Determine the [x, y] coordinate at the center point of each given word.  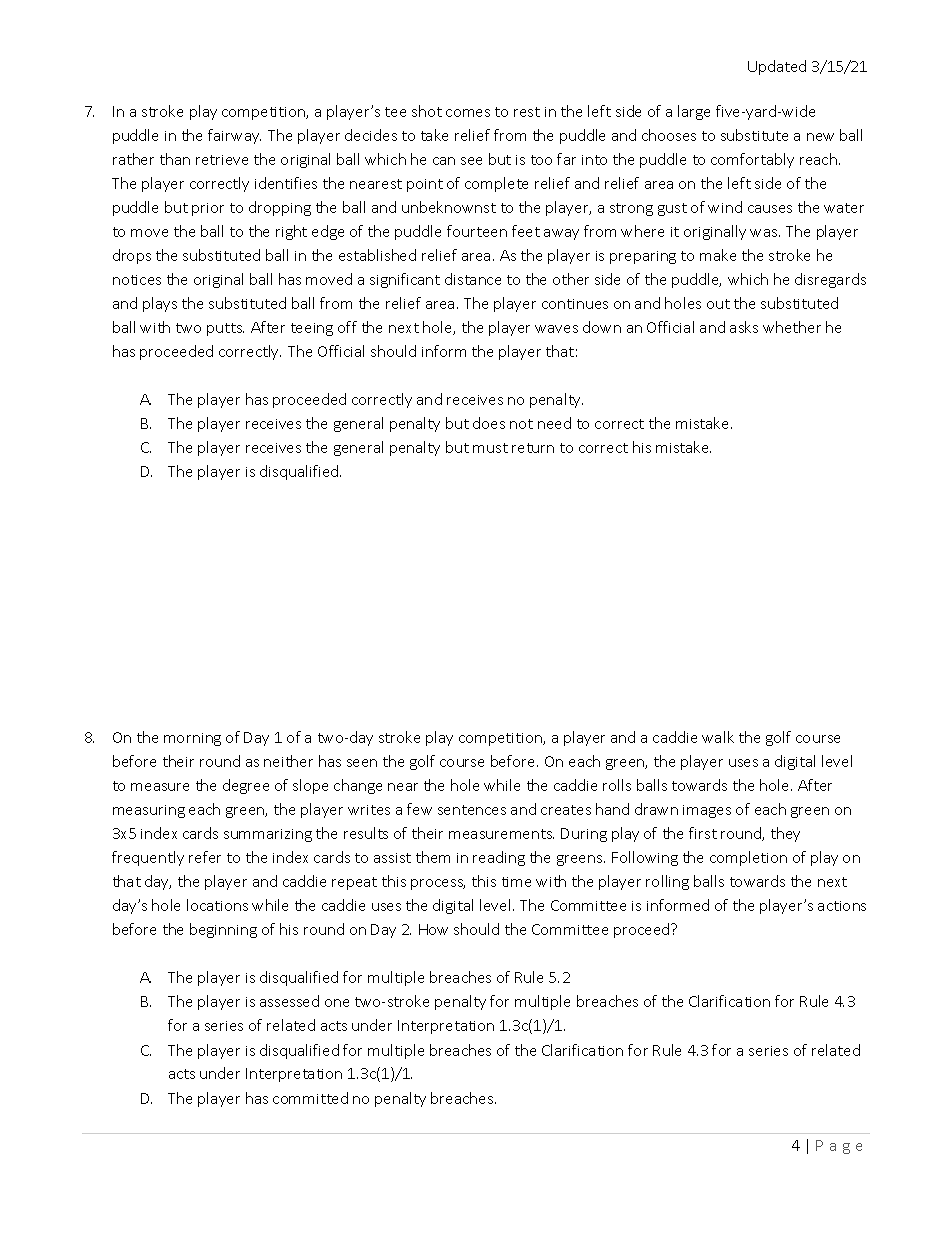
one [337, 1003]
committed [310, 1098]
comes [468, 113]
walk [718, 737]
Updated [777, 67]
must [490, 448]
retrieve [222, 160]
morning [192, 739]
